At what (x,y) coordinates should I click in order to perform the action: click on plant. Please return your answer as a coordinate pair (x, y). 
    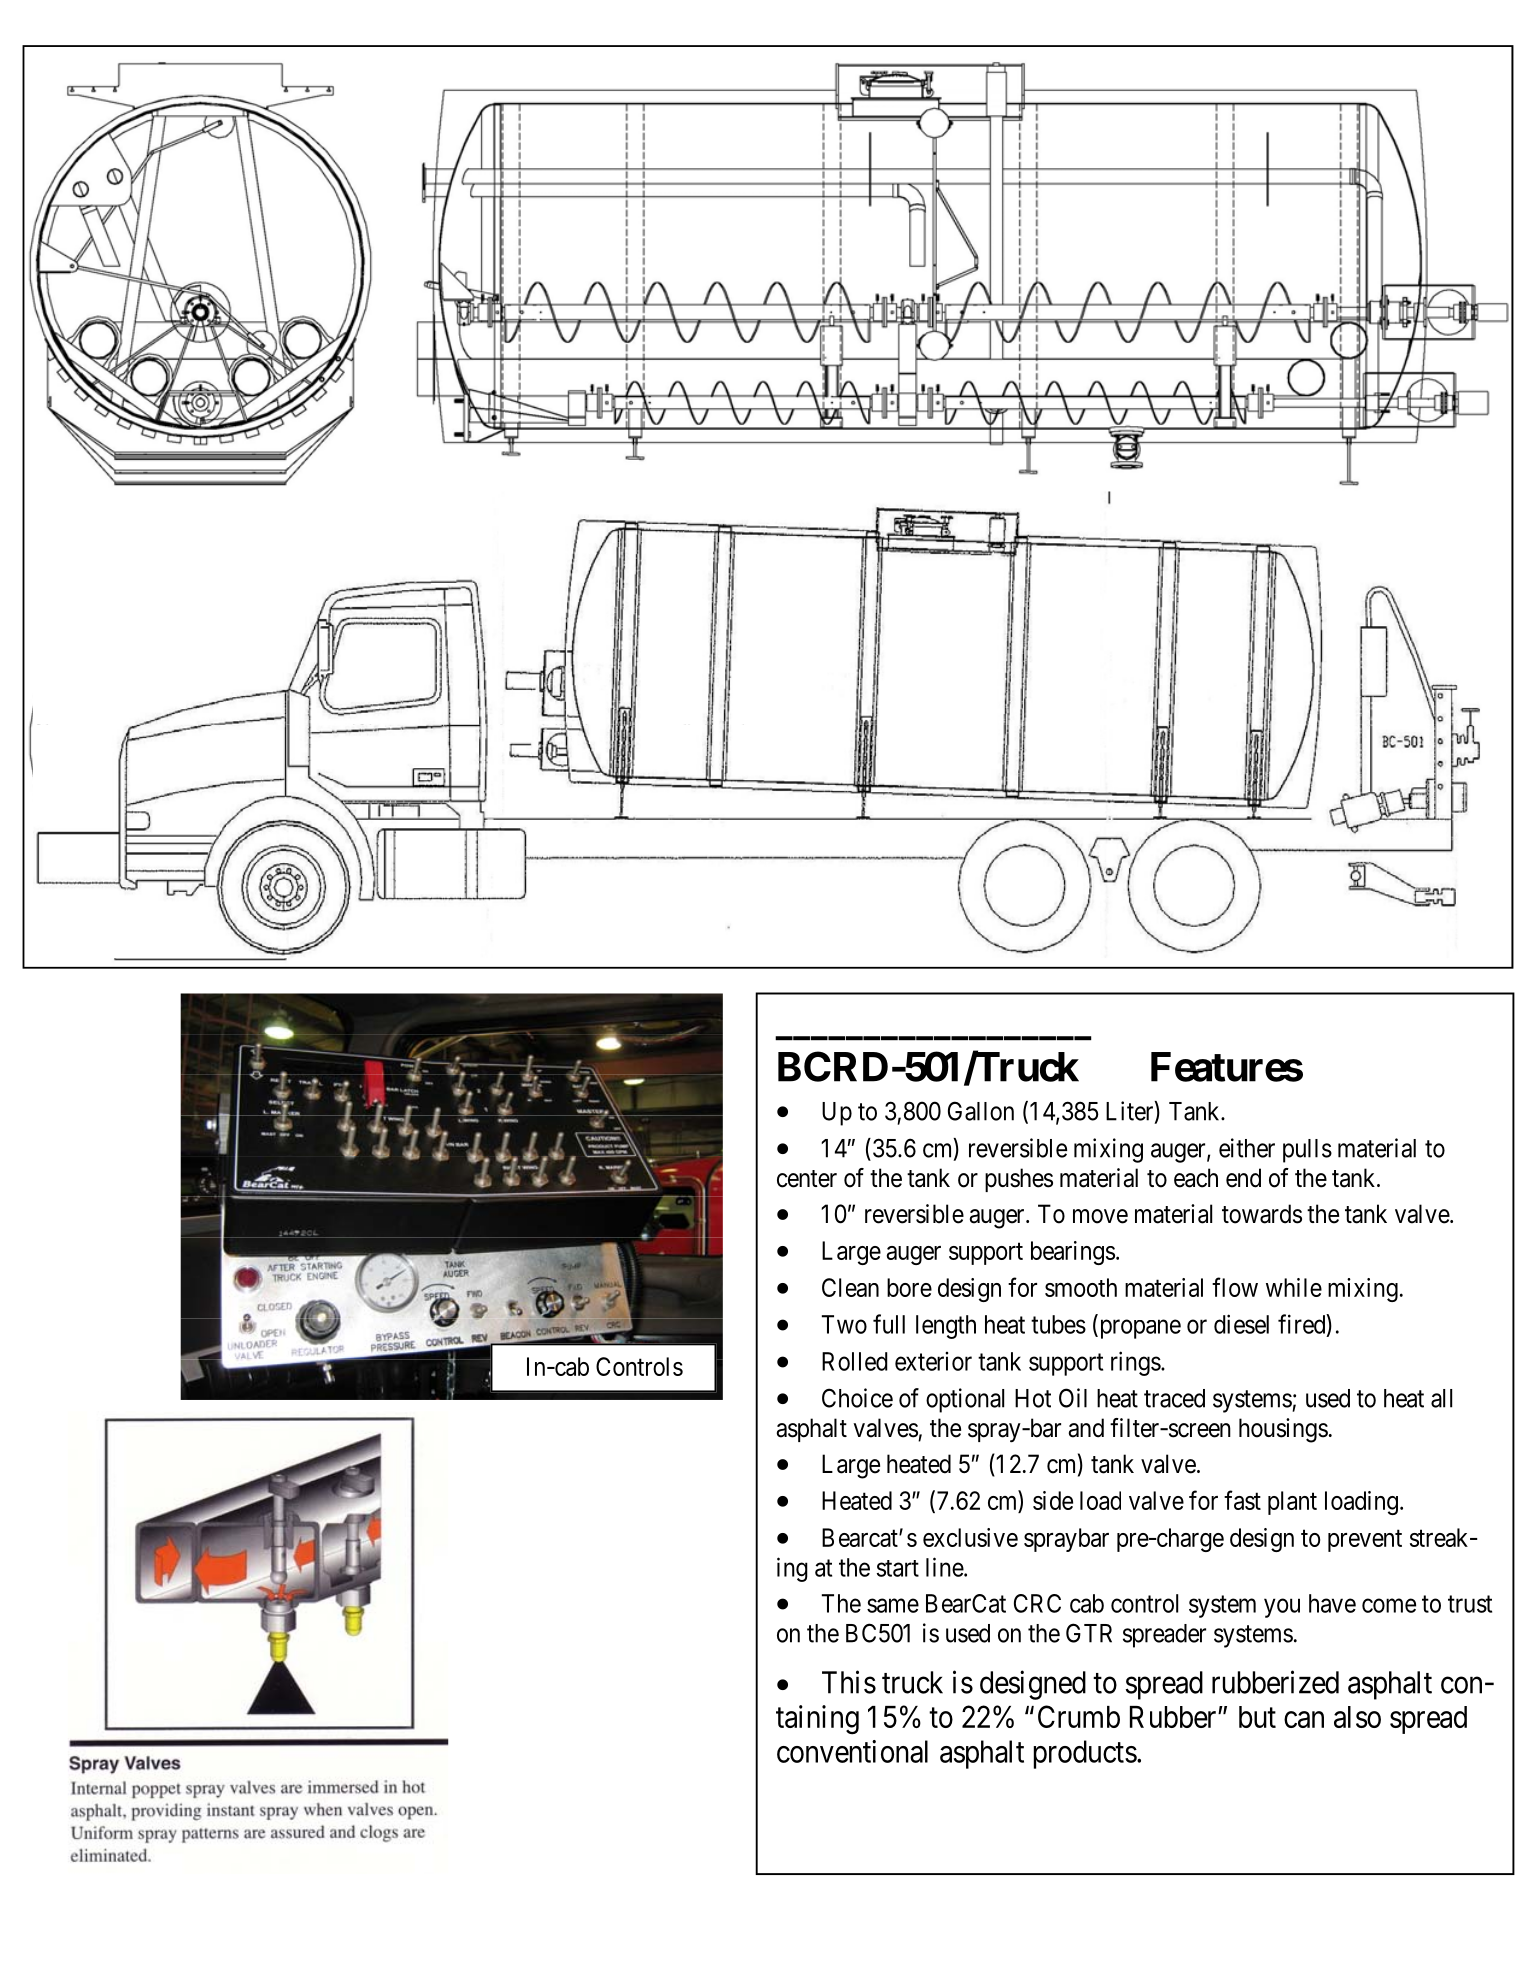
    Looking at the image, I should click on (1292, 1503).
